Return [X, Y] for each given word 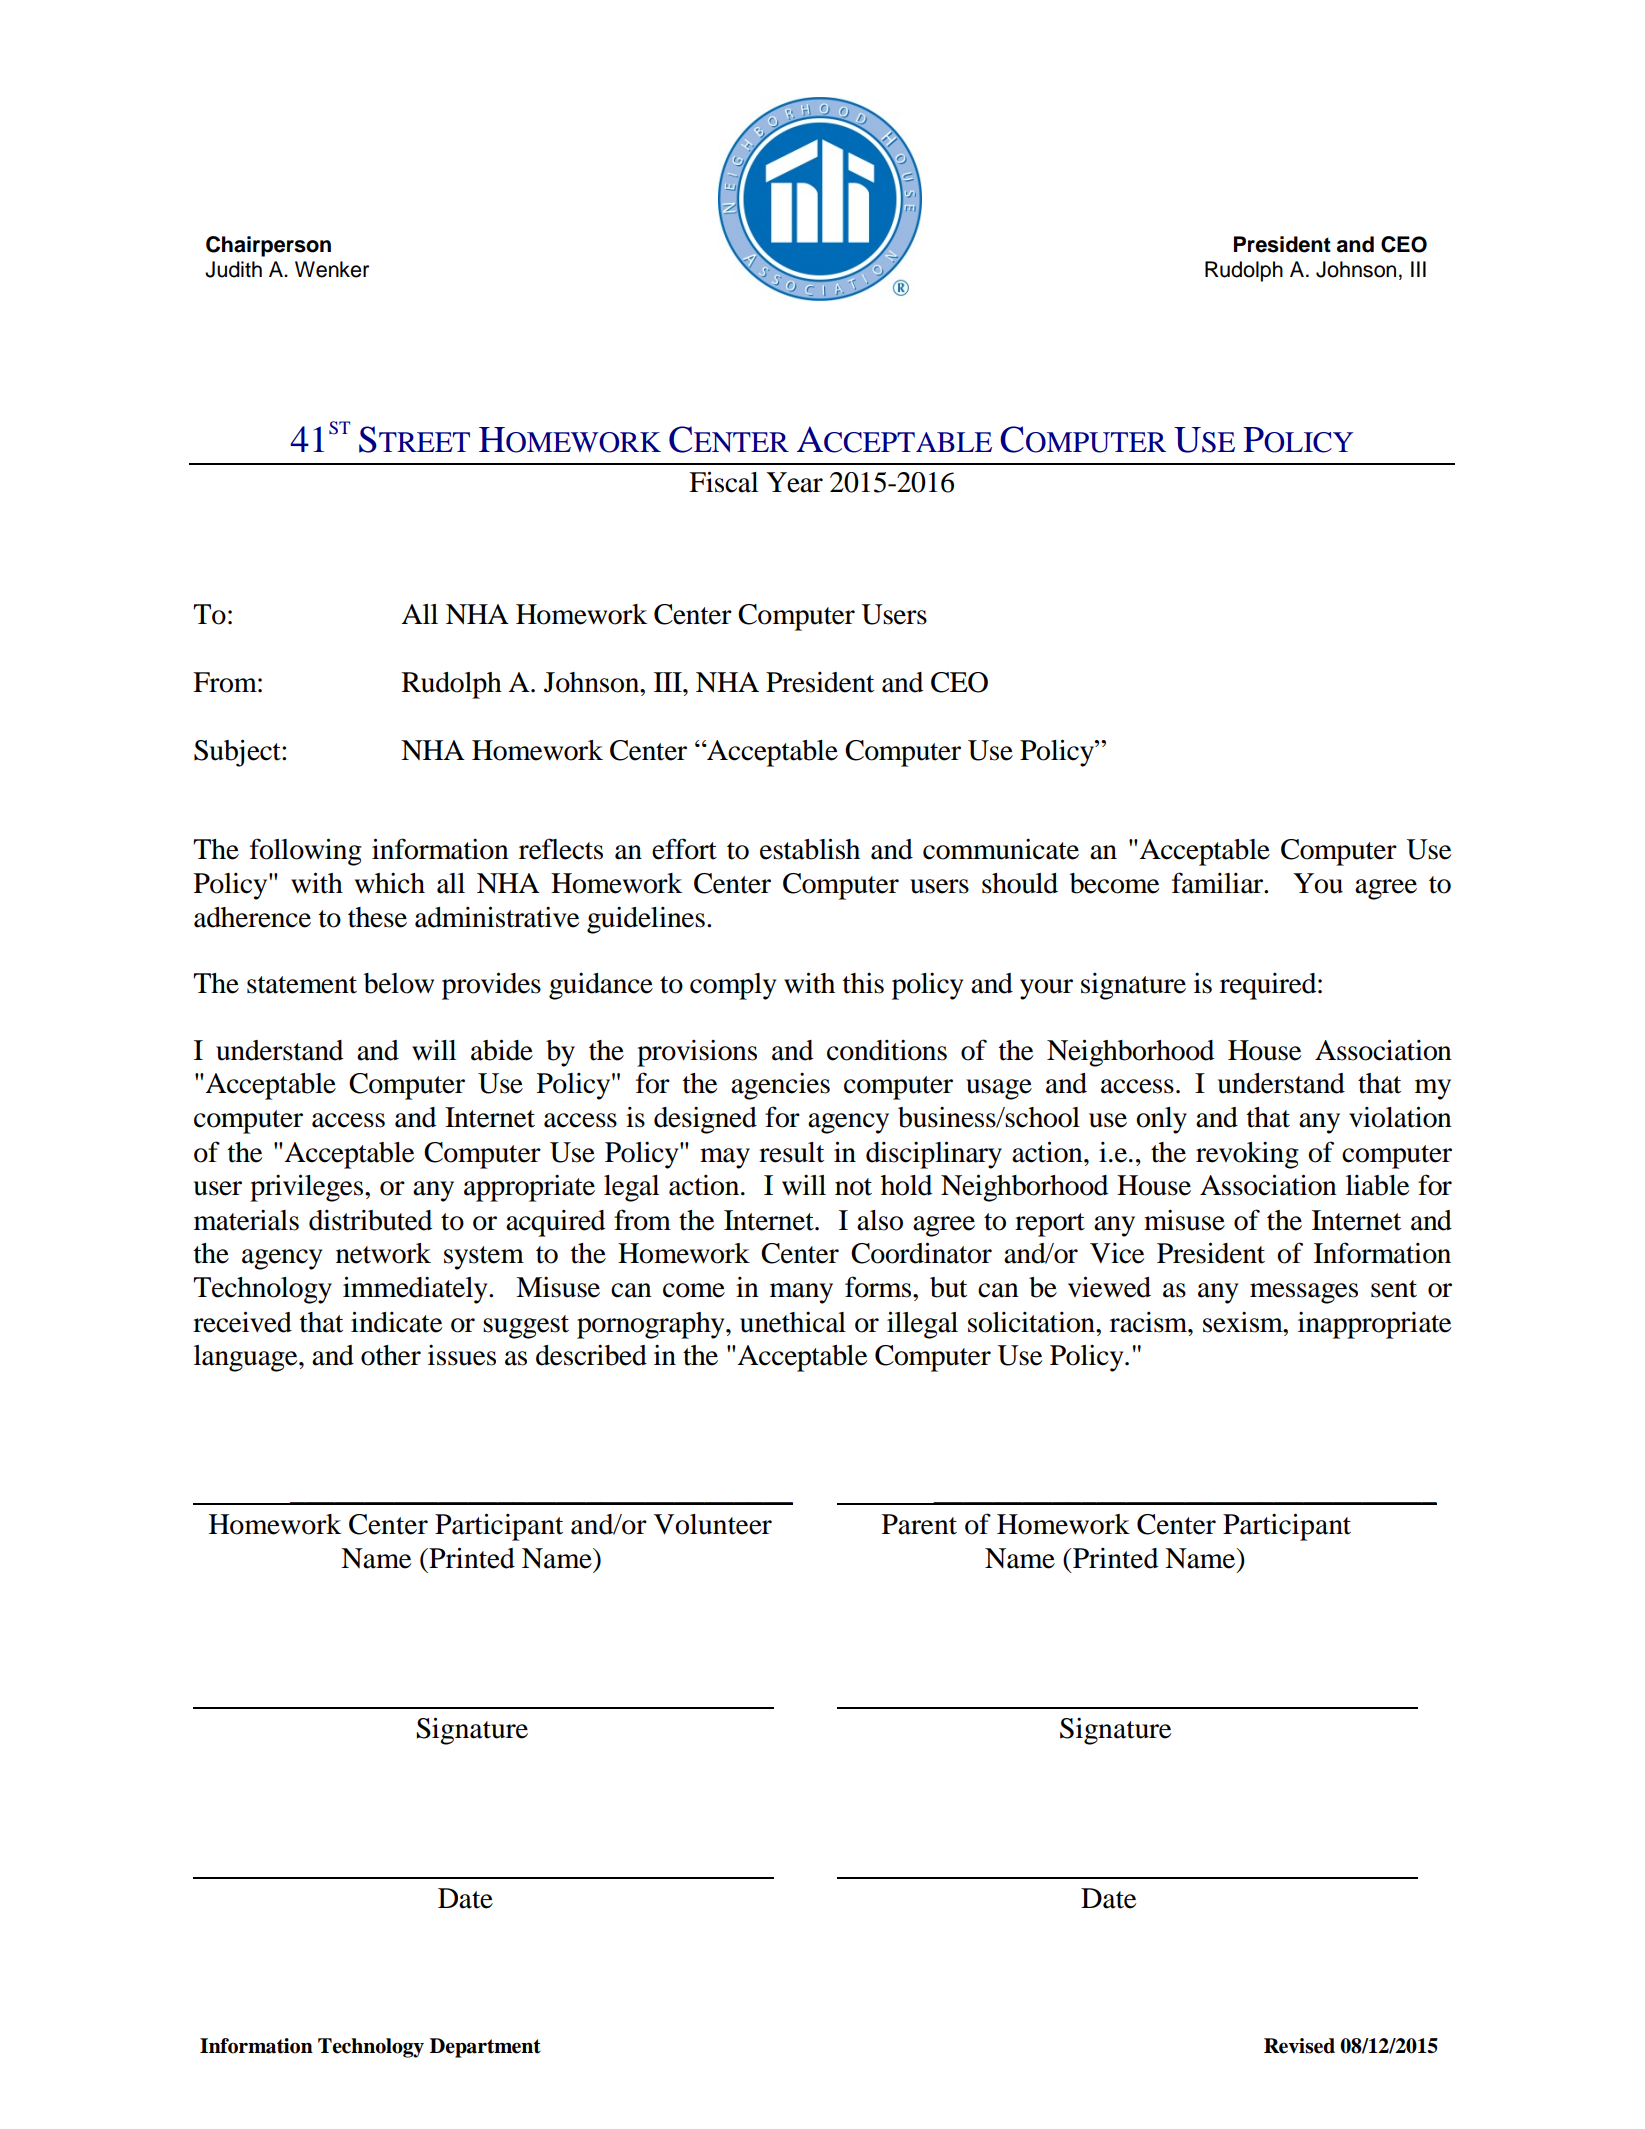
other [391, 1355]
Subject [238, 753]
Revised [1299, 2046]
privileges [308, 1188]
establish [810, 849]
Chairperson [268, 246]
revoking [1247, 1155]
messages [1304, 1293]
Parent [919, 1524]
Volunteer [713, 1524]
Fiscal [723, 482]
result [791, 1152]
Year [794, 482]
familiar [1219, 883]
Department [485, 2048]
